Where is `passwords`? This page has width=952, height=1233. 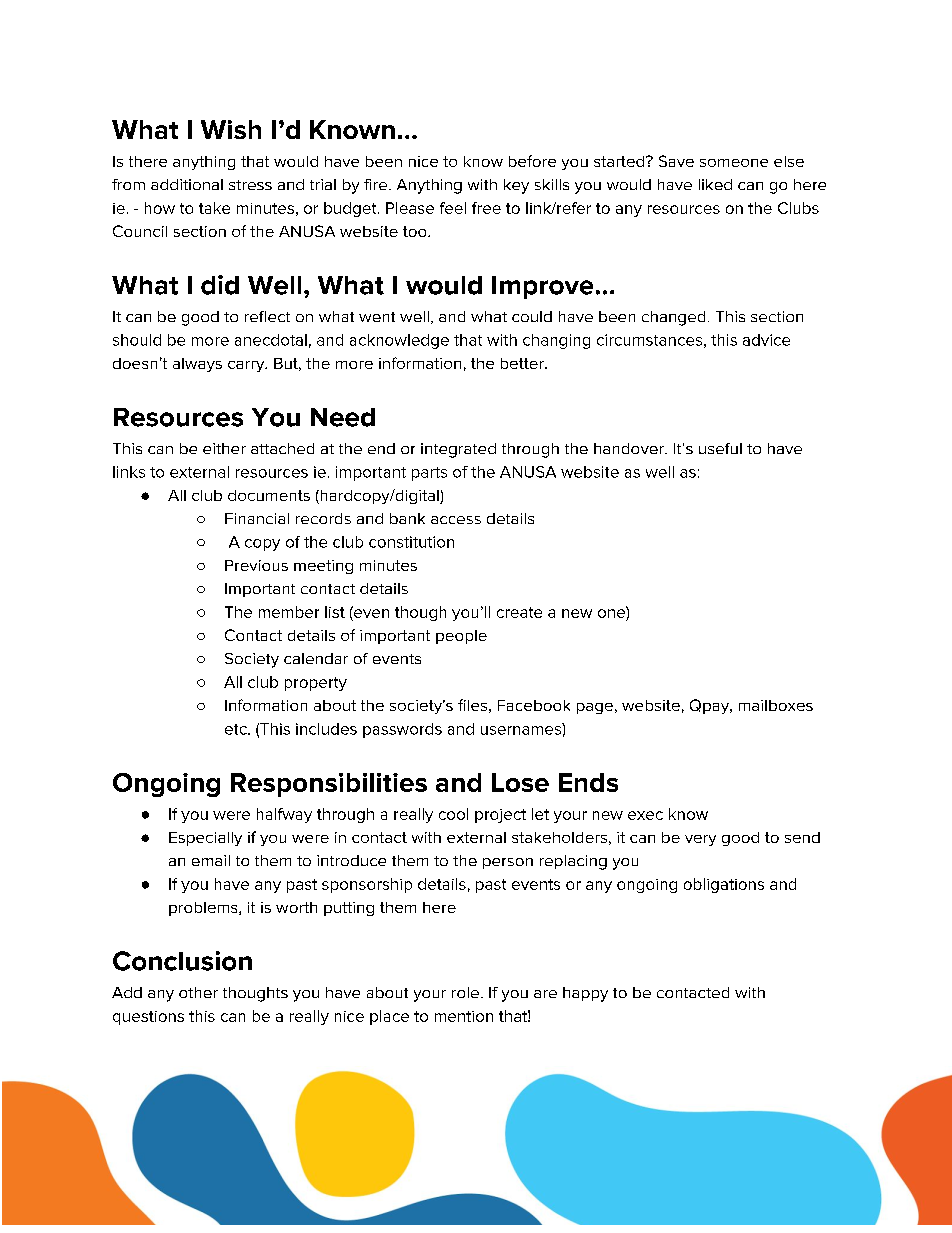
passwords is located at coordinates (402, 730).
